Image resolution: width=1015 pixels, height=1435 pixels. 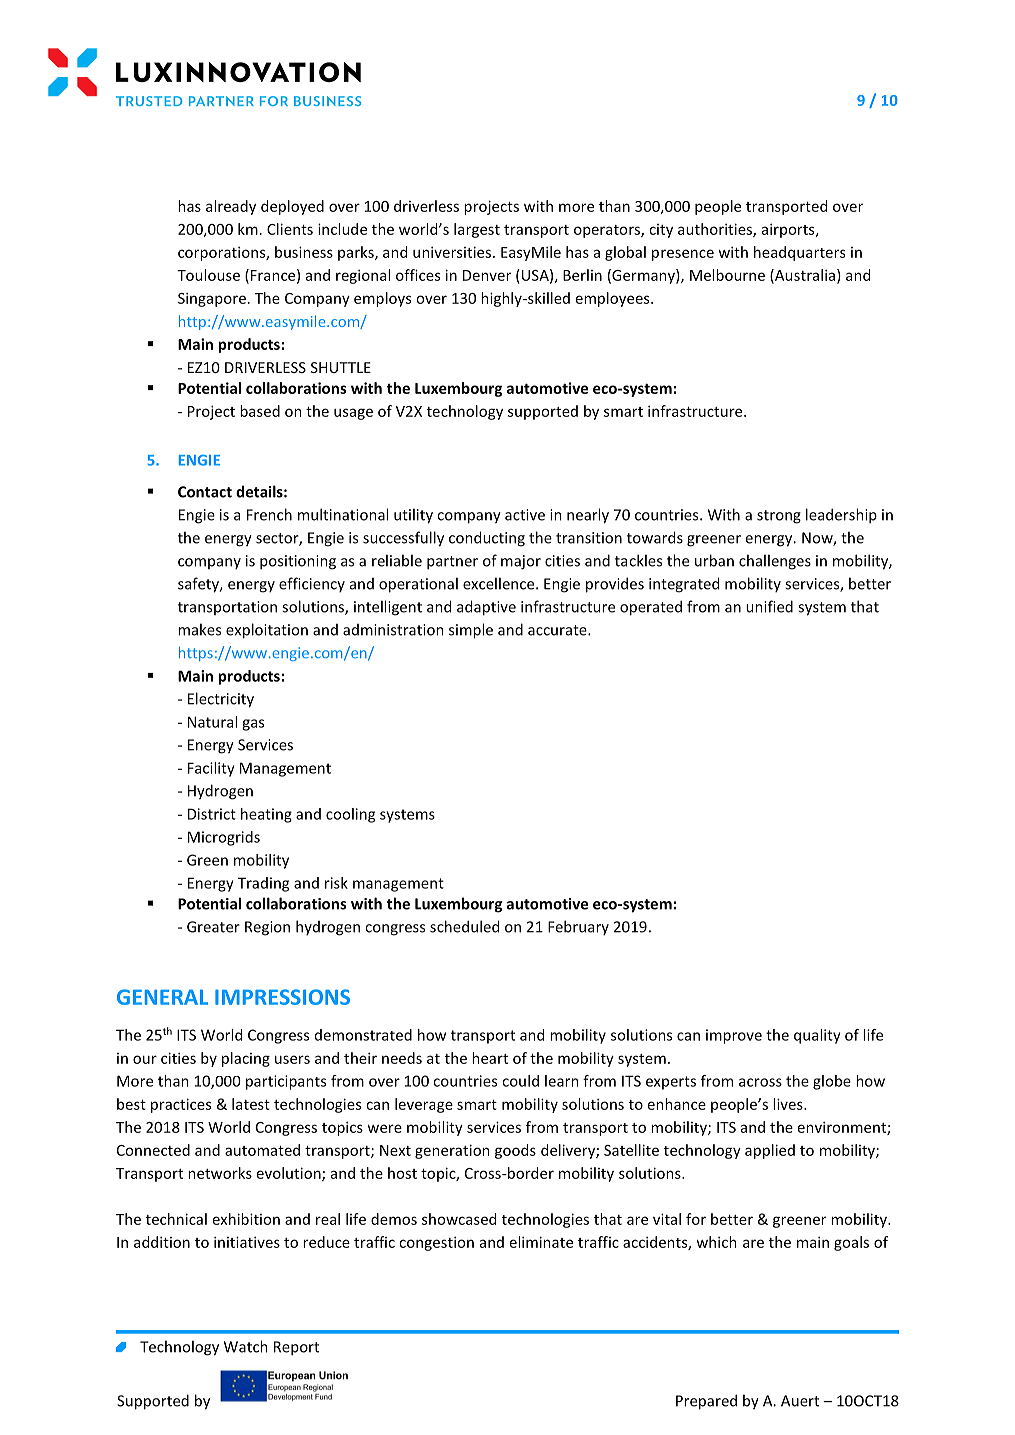 I want to click on cooling, so click(x=350, y=815).
